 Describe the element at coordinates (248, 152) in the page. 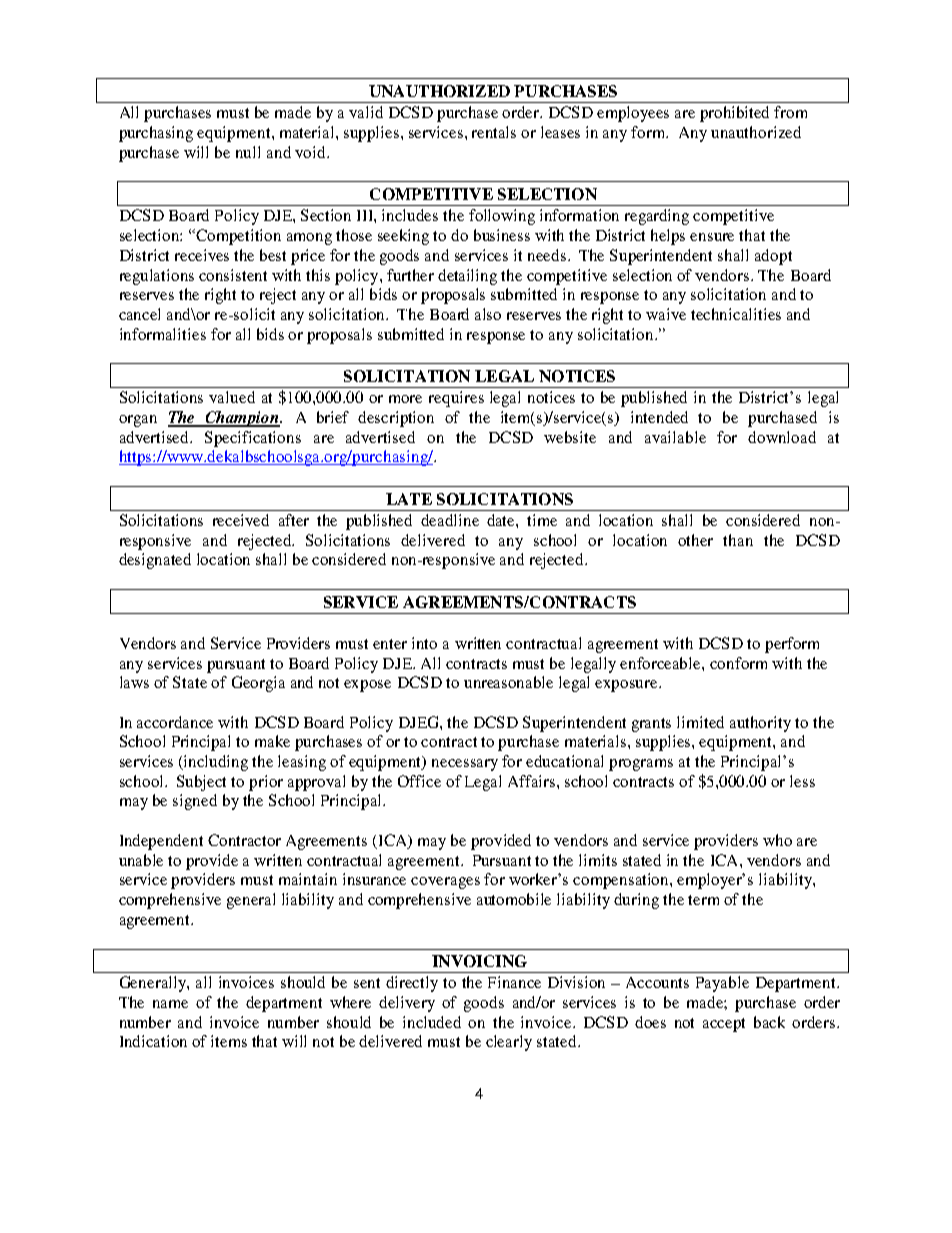

I see `null` at that location.
